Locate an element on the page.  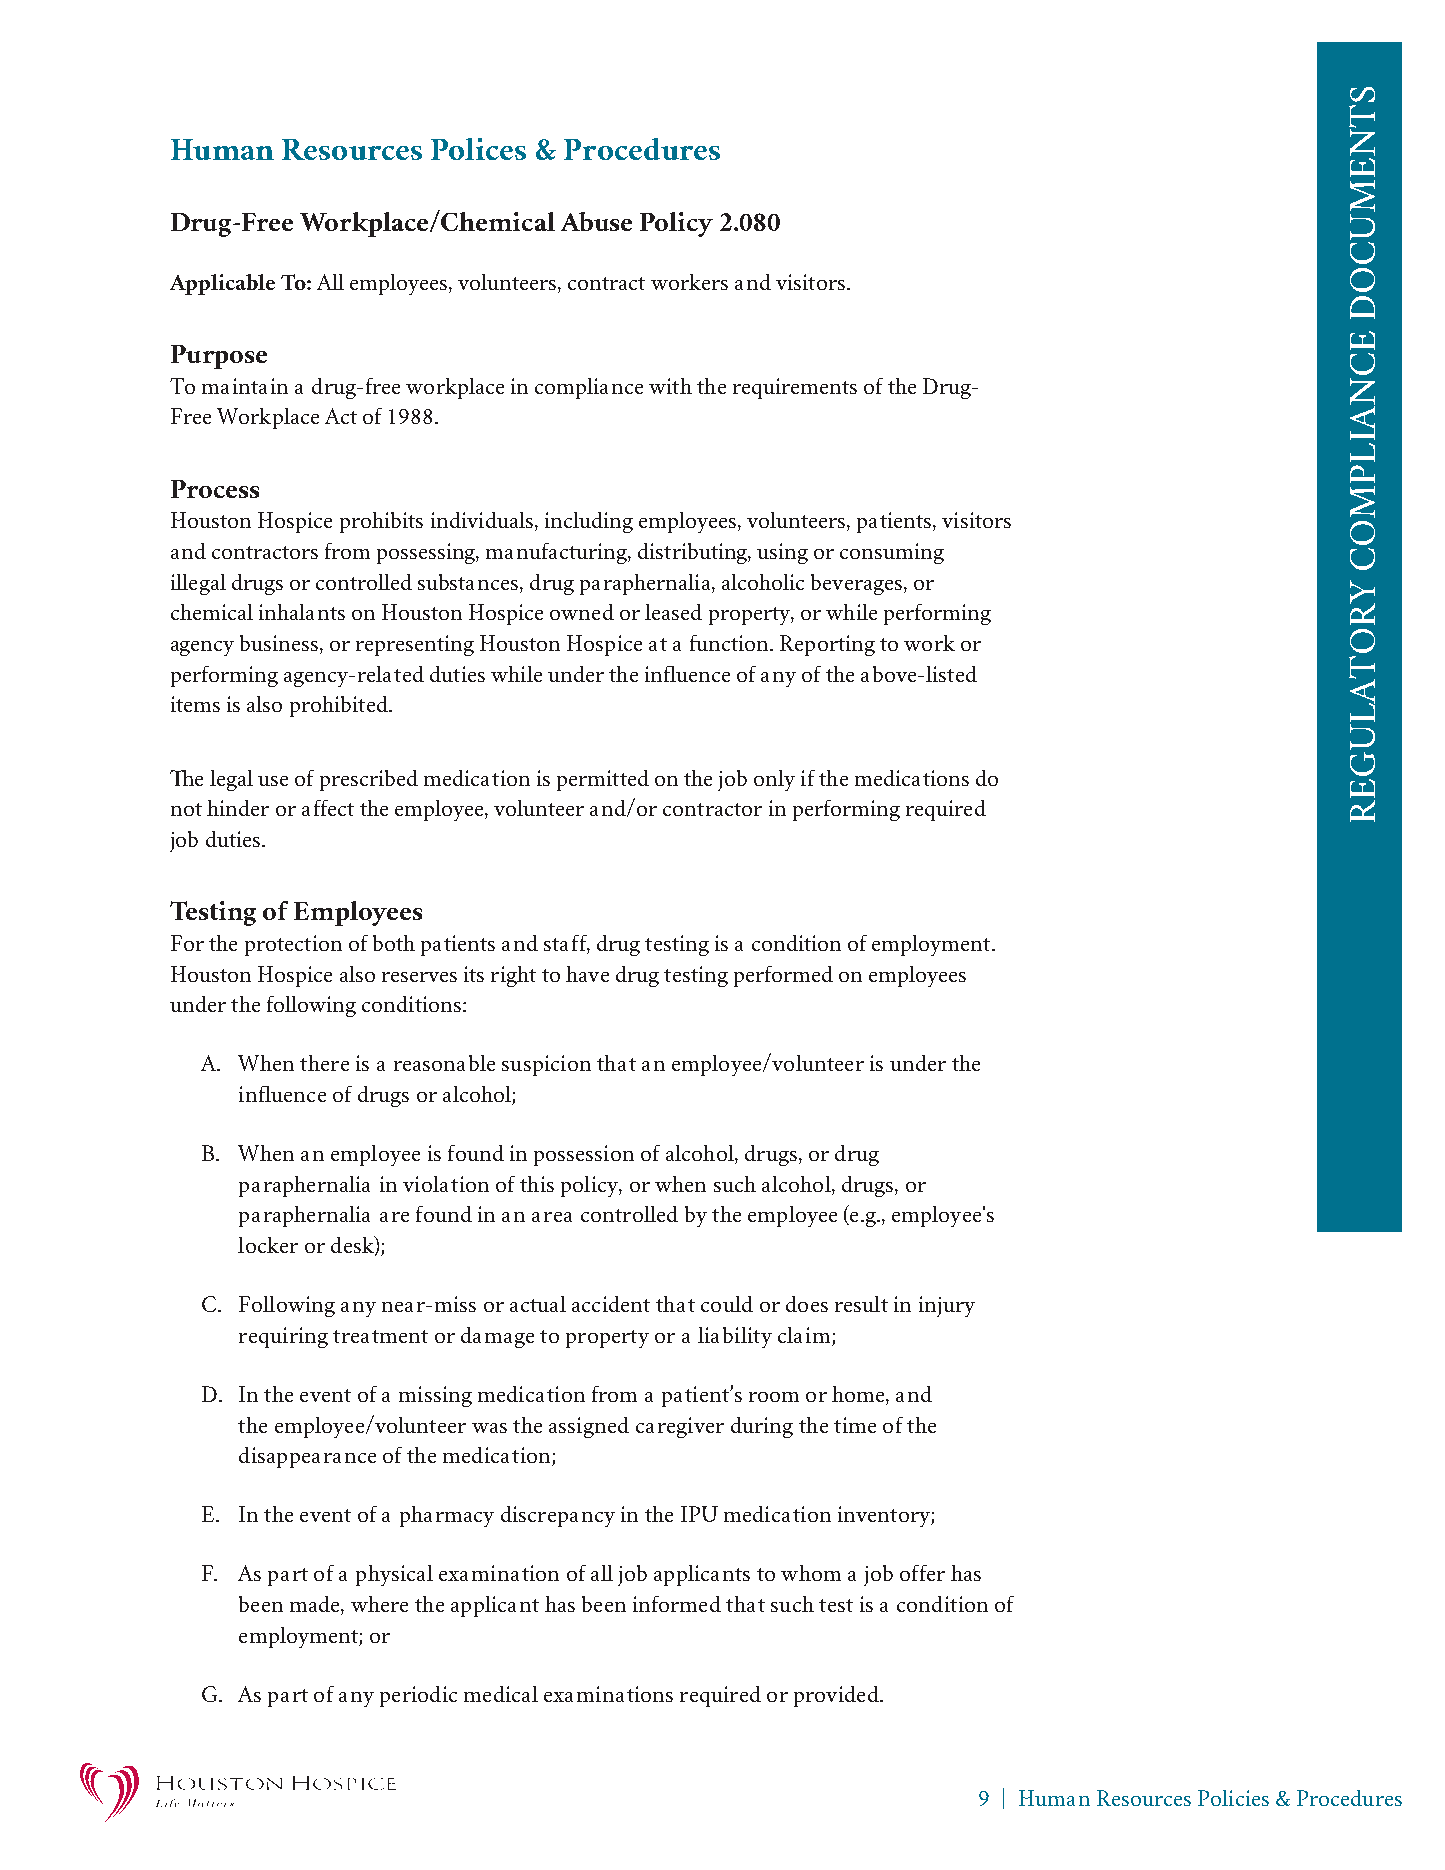
performed is located at coordinates (783, 976).
